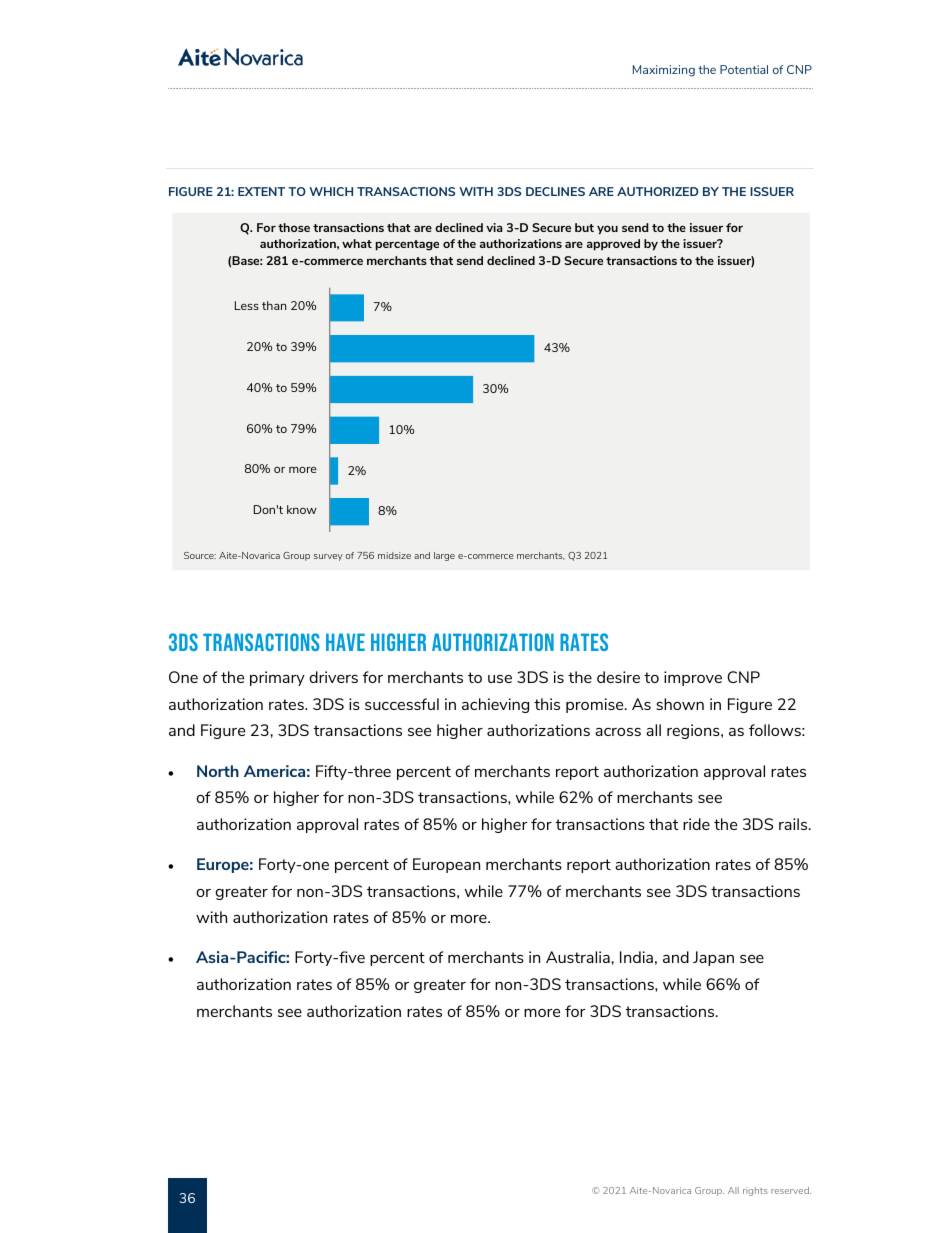 The width and height of the document is (952, 1233). I want to click on primary, so click(277, 678).
